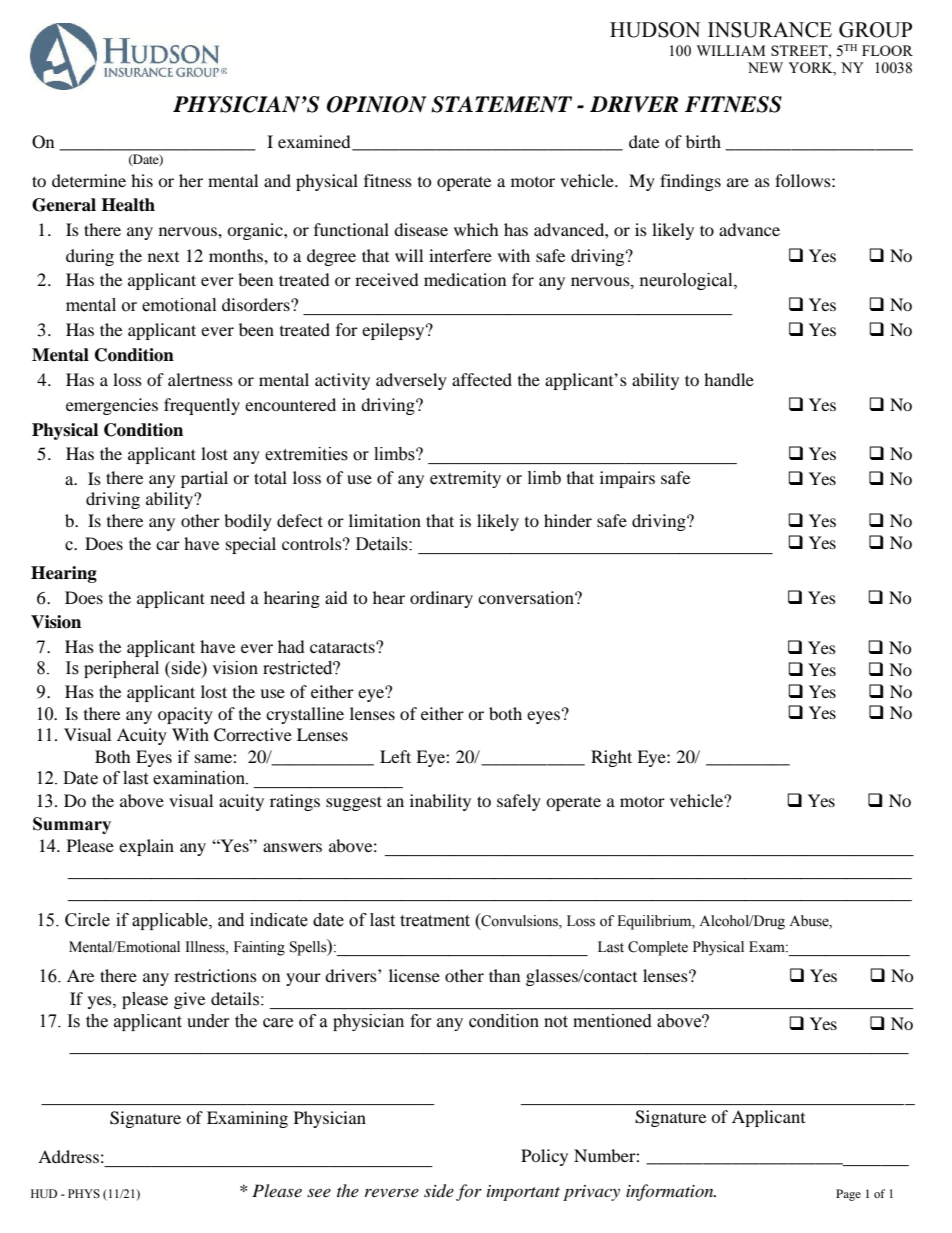 The height and width of the image is (1233, 952). What do you see at coordinates (202, 406) in the image?
I see `frequently` at bounding box center [202, 406].
